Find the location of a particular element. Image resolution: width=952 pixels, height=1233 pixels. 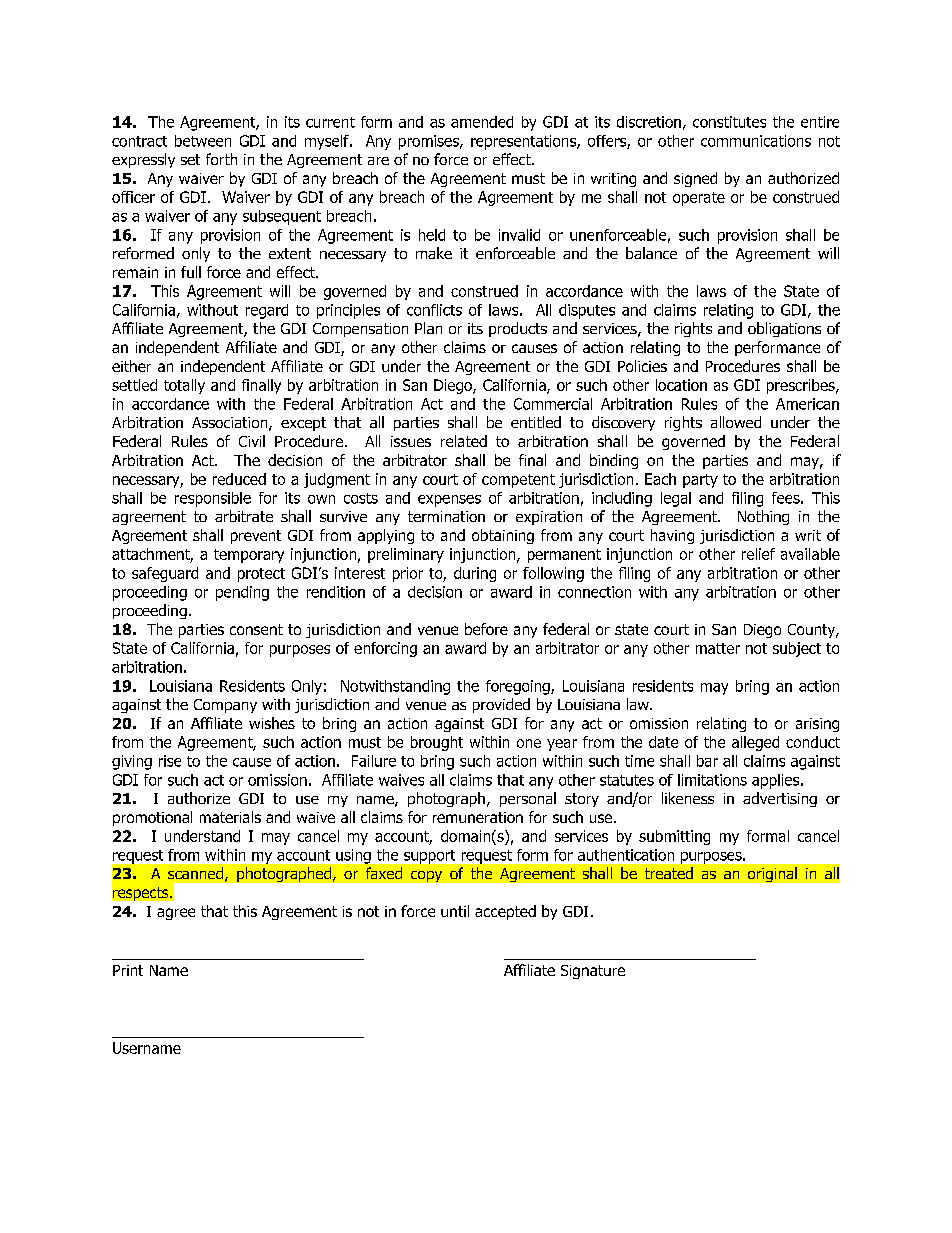

products is located at coordinates (518, 329).
